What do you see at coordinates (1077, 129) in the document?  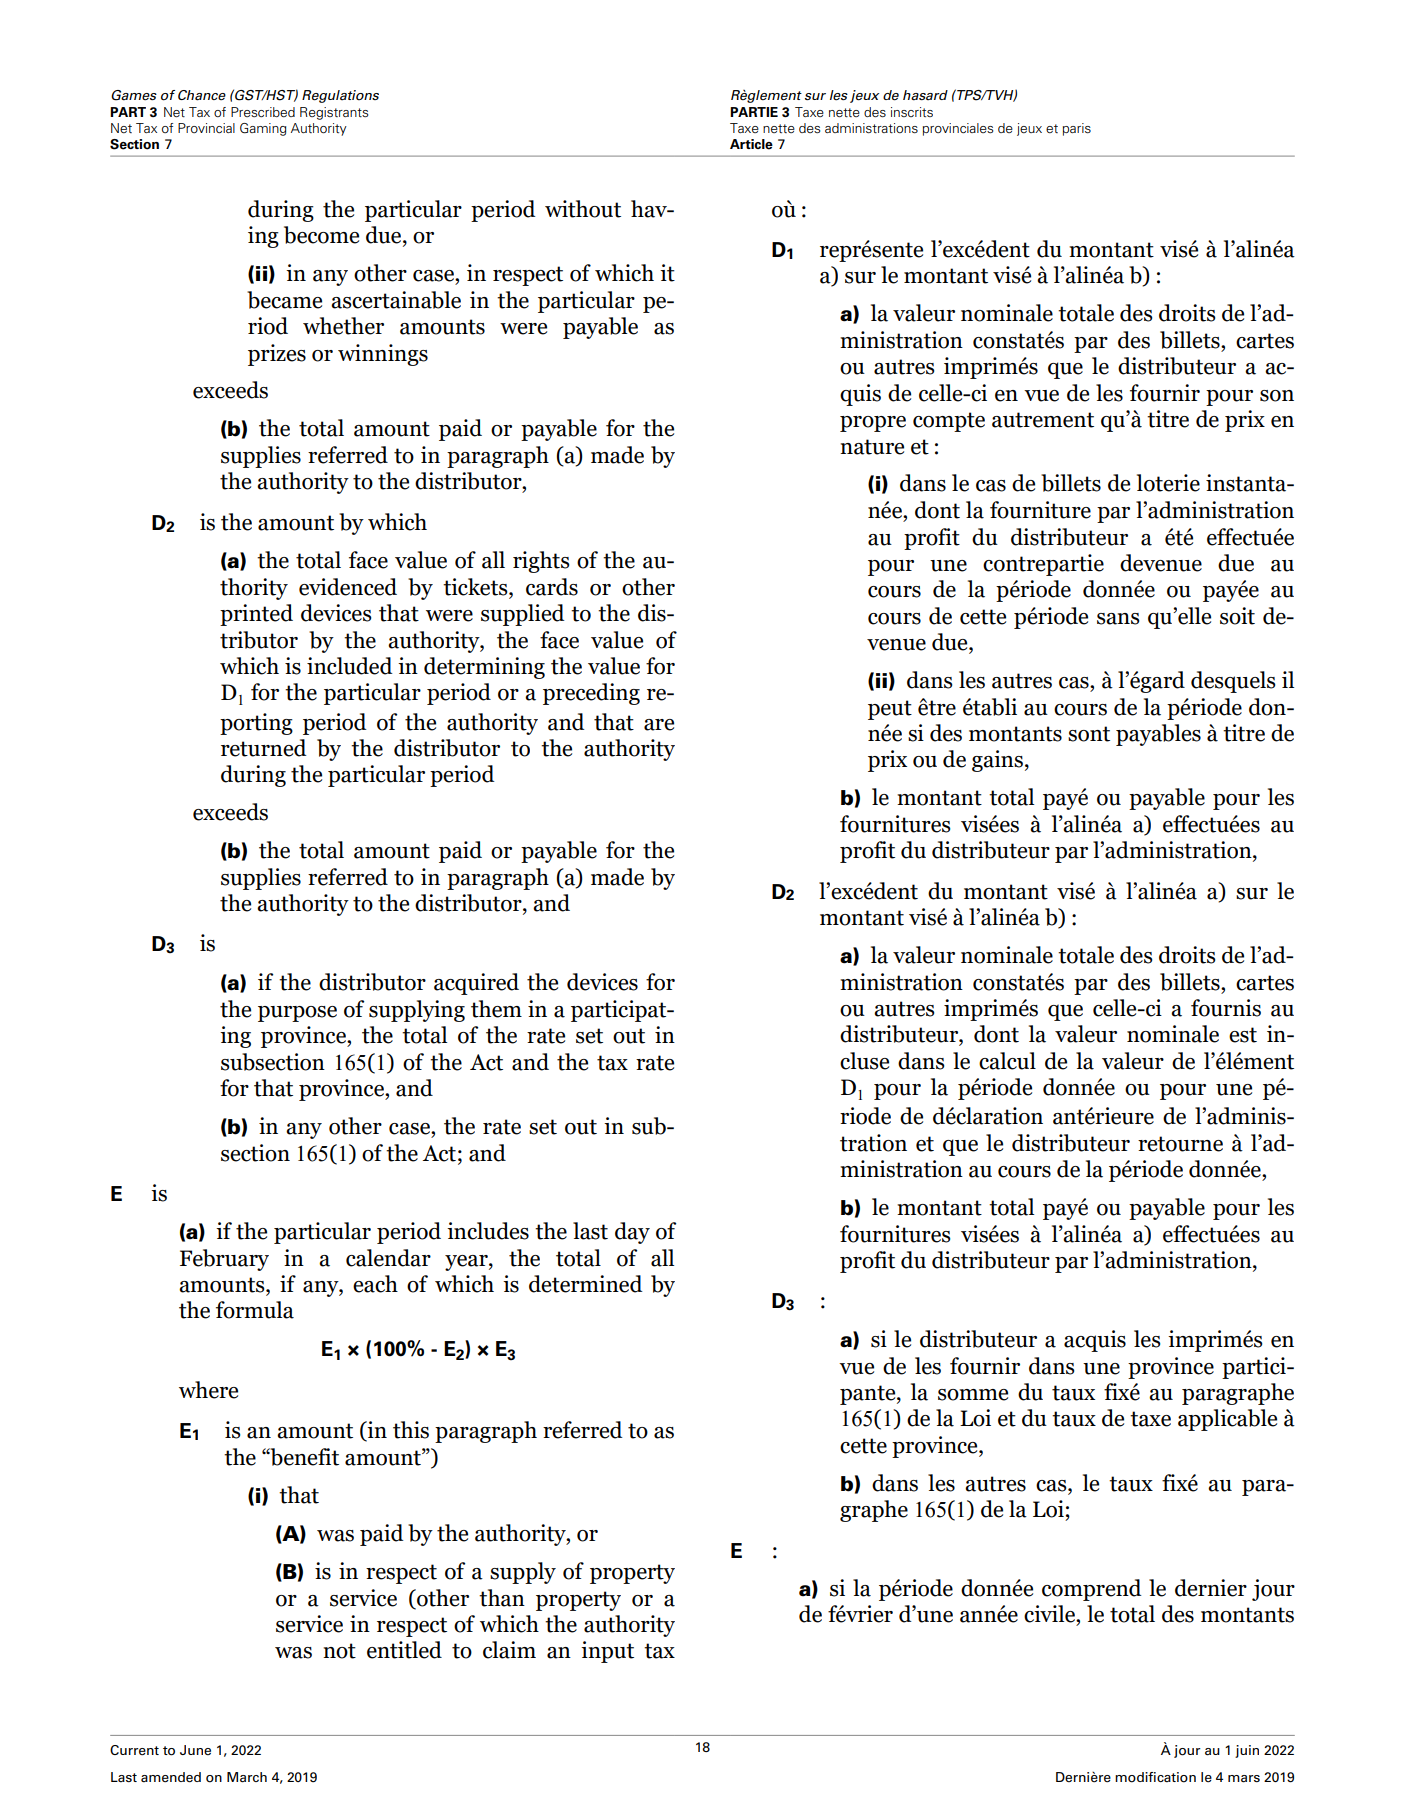 I see `paris` at bounding box center [1077, 129].
